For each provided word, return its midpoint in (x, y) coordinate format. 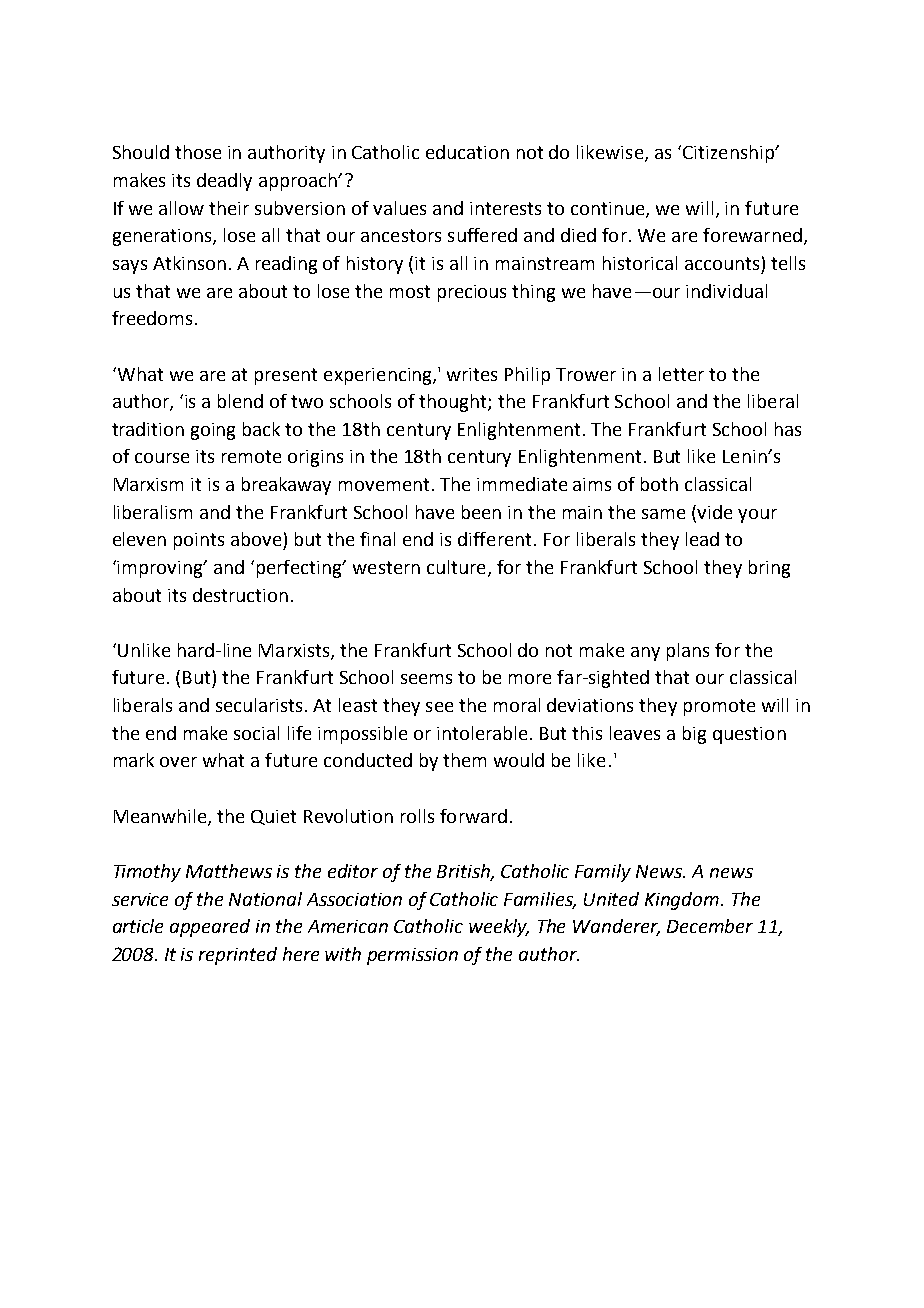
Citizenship (729, 154)
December (710, 926)
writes (472, 374)
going (213, 431)
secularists (259, 705)
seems (426, 679)
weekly (499, 928)
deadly (224, 182)
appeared (210, 928)
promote (719, 707)
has (788, 429)
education (467, 152)
